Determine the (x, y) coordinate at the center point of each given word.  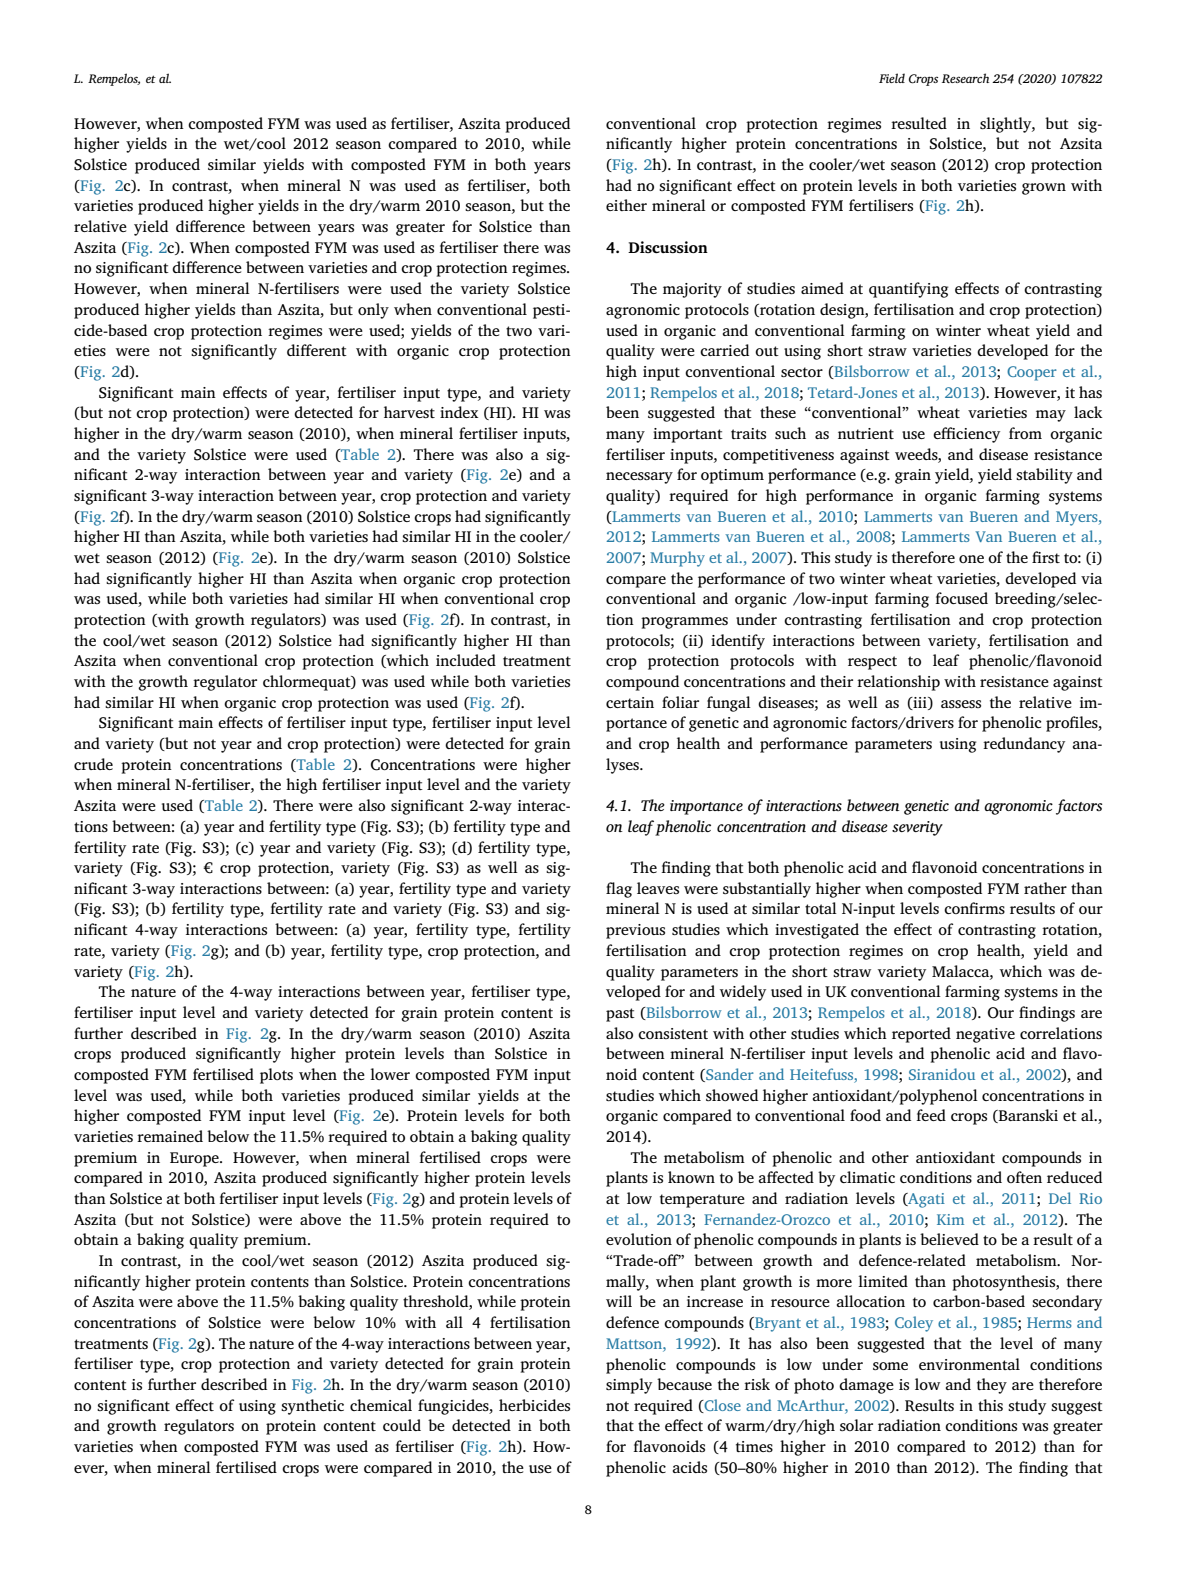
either (626, 205)
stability (1044, 476)
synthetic (312, 1407)
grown (1044, 189)
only (373, 311)
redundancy (1024, 745)
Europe (195, 1159)
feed (931, 1115)
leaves (658, 888)
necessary (639, 478)
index (459, 412)
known (691, 1177)
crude (93, 764)
